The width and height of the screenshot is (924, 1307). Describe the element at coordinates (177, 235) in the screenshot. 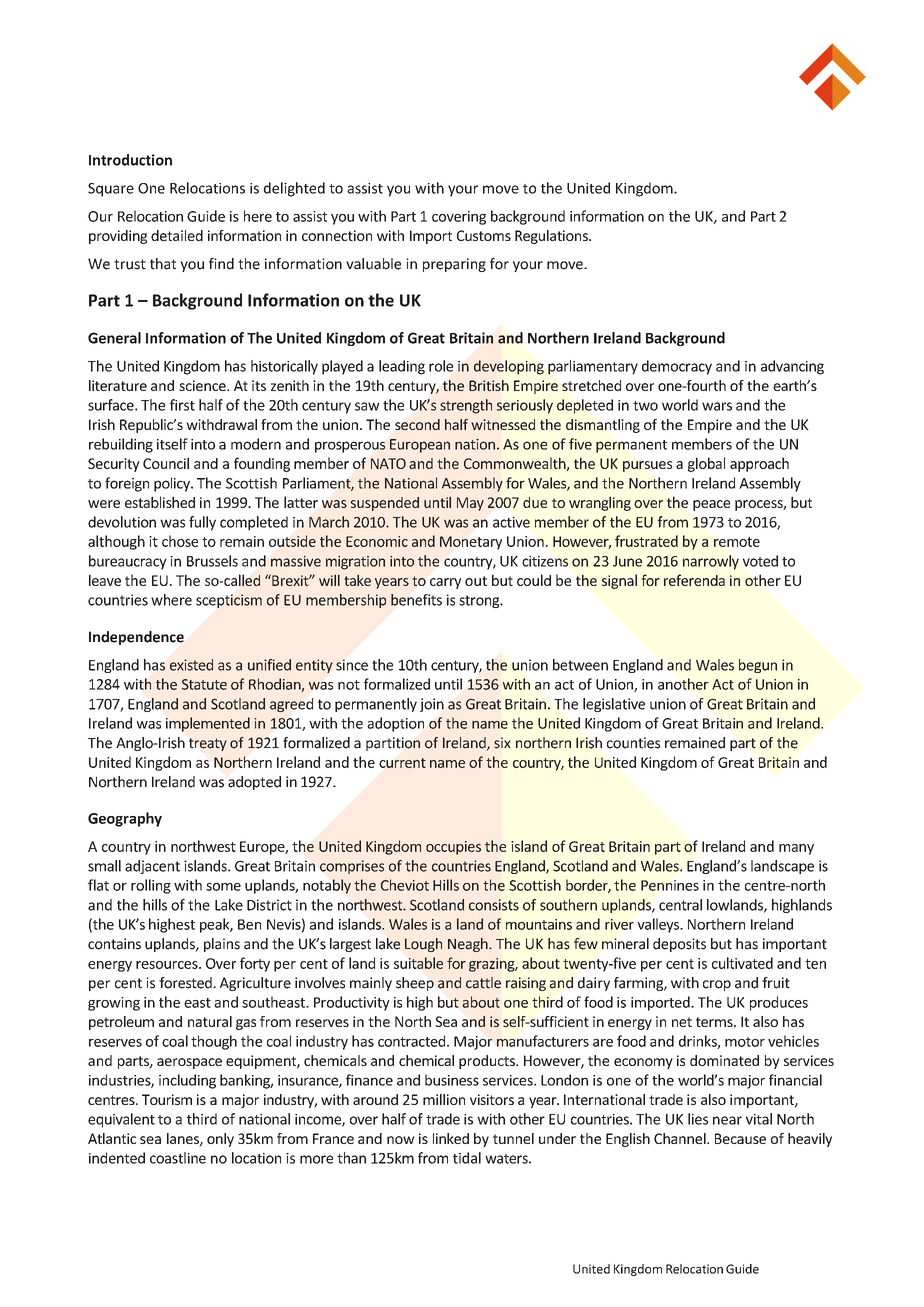

I see `detailed` at that location.
